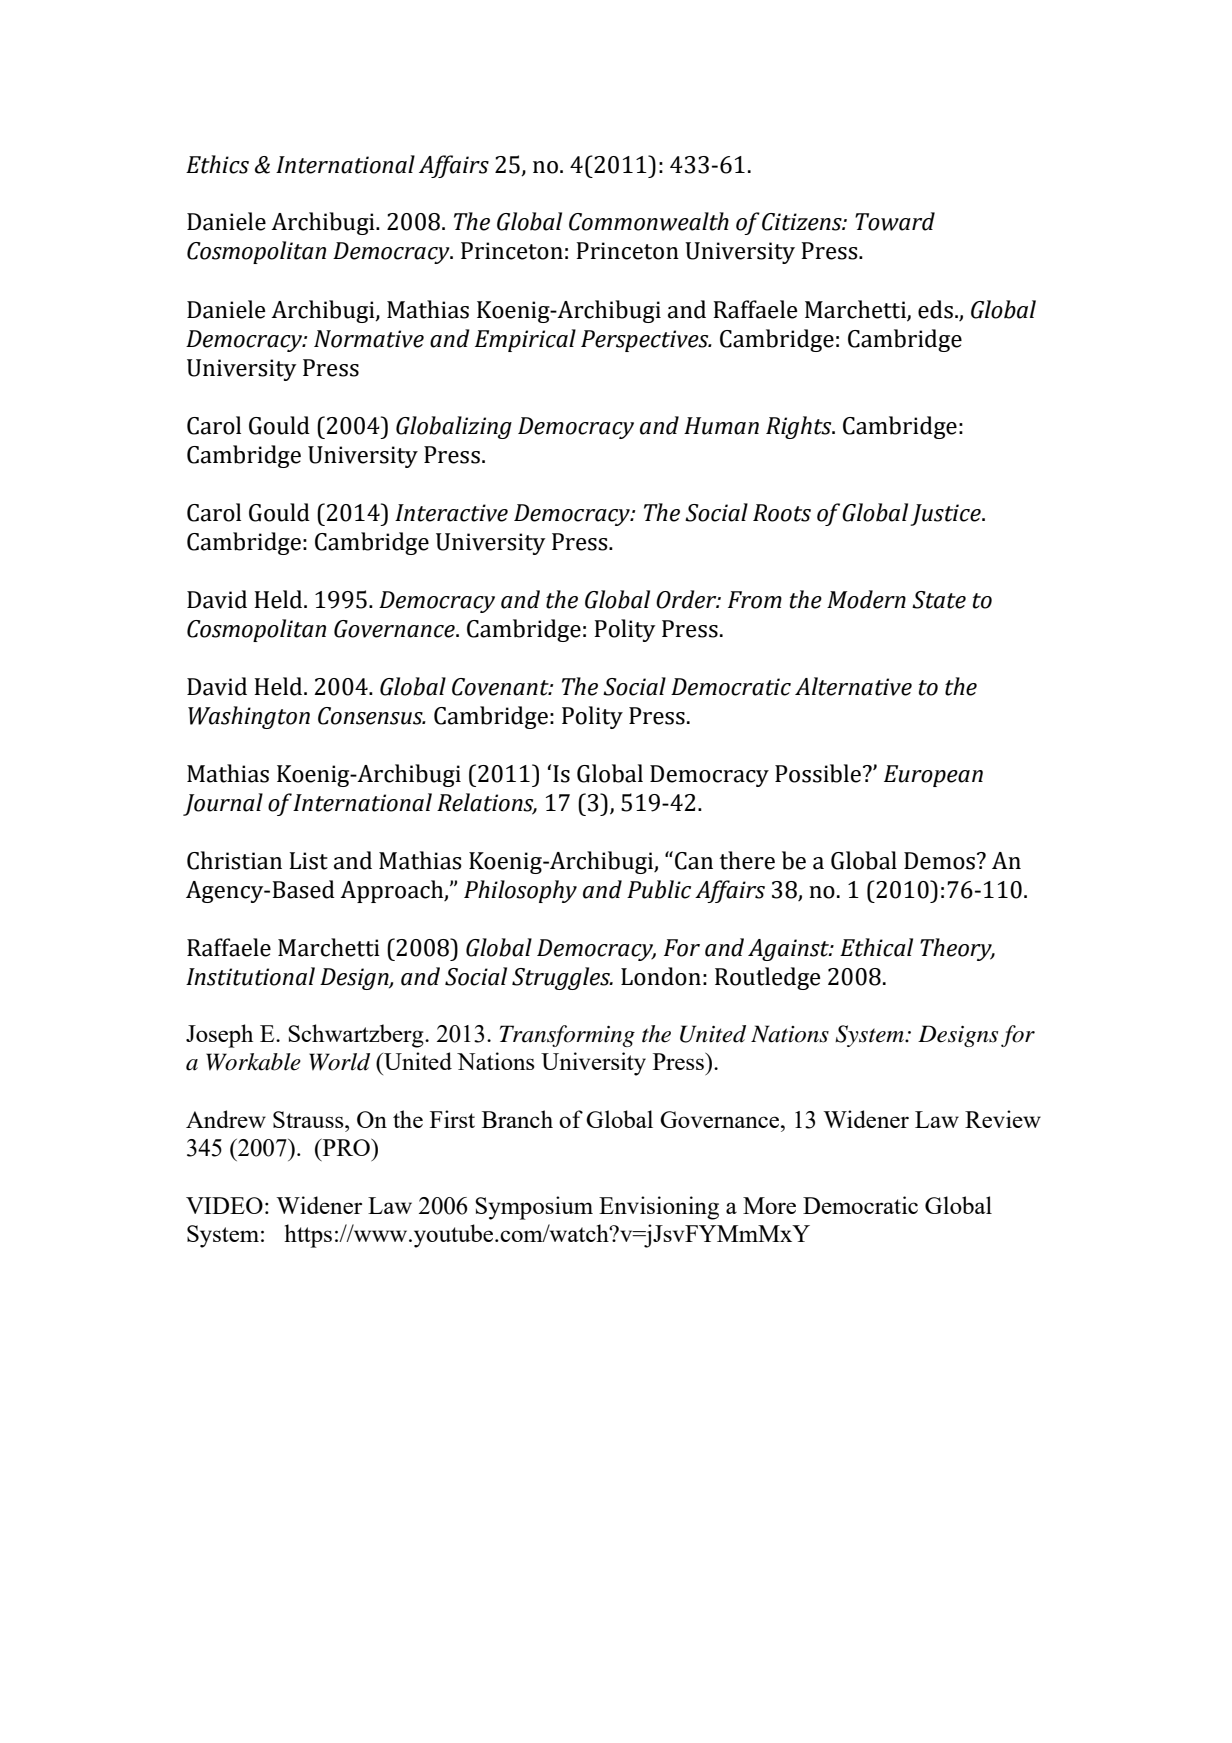  Describe the element at coordinates (250, 976) in the document. I see `Institutional` at that location.
